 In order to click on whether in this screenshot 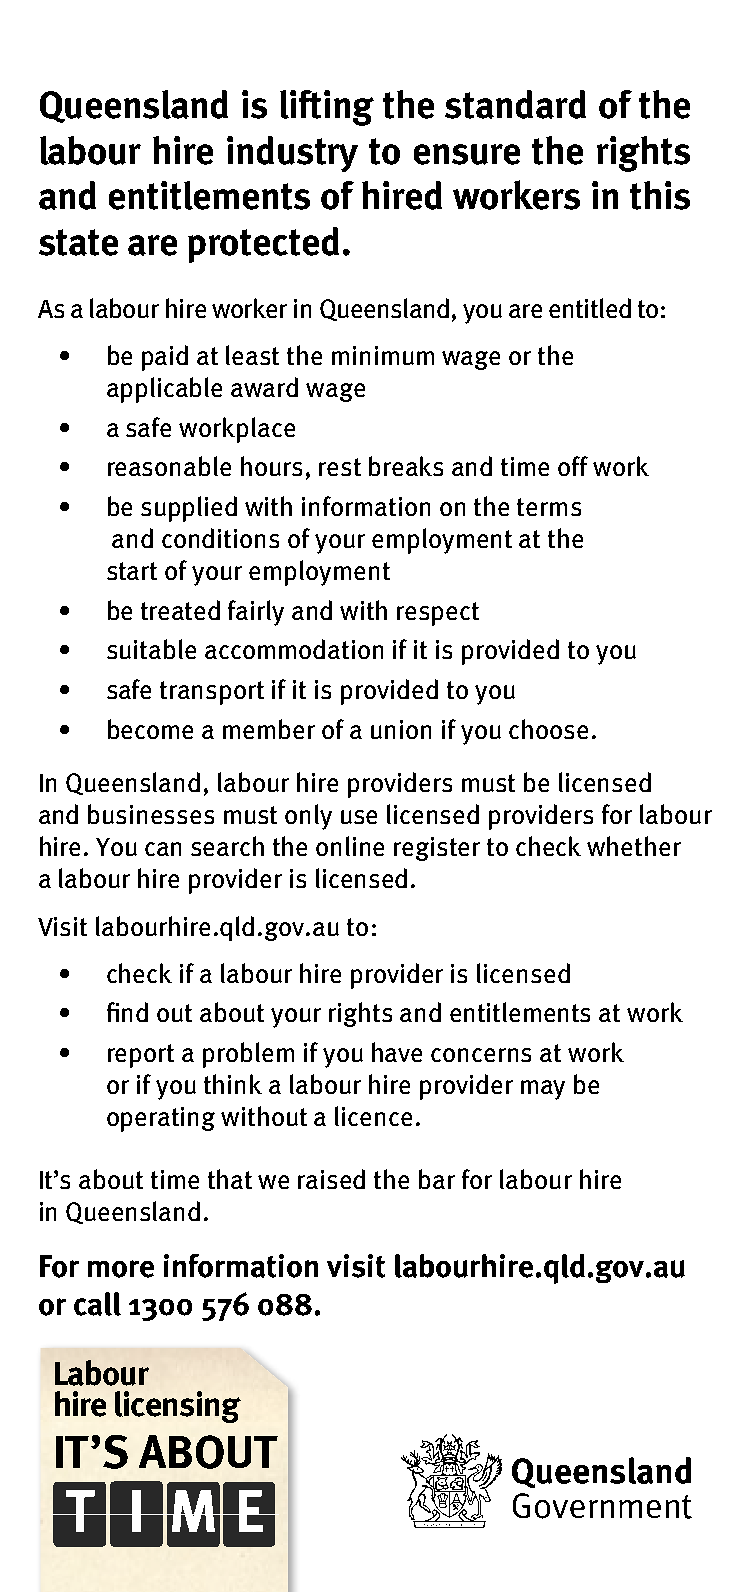, I will do `click(634, 846)`.
